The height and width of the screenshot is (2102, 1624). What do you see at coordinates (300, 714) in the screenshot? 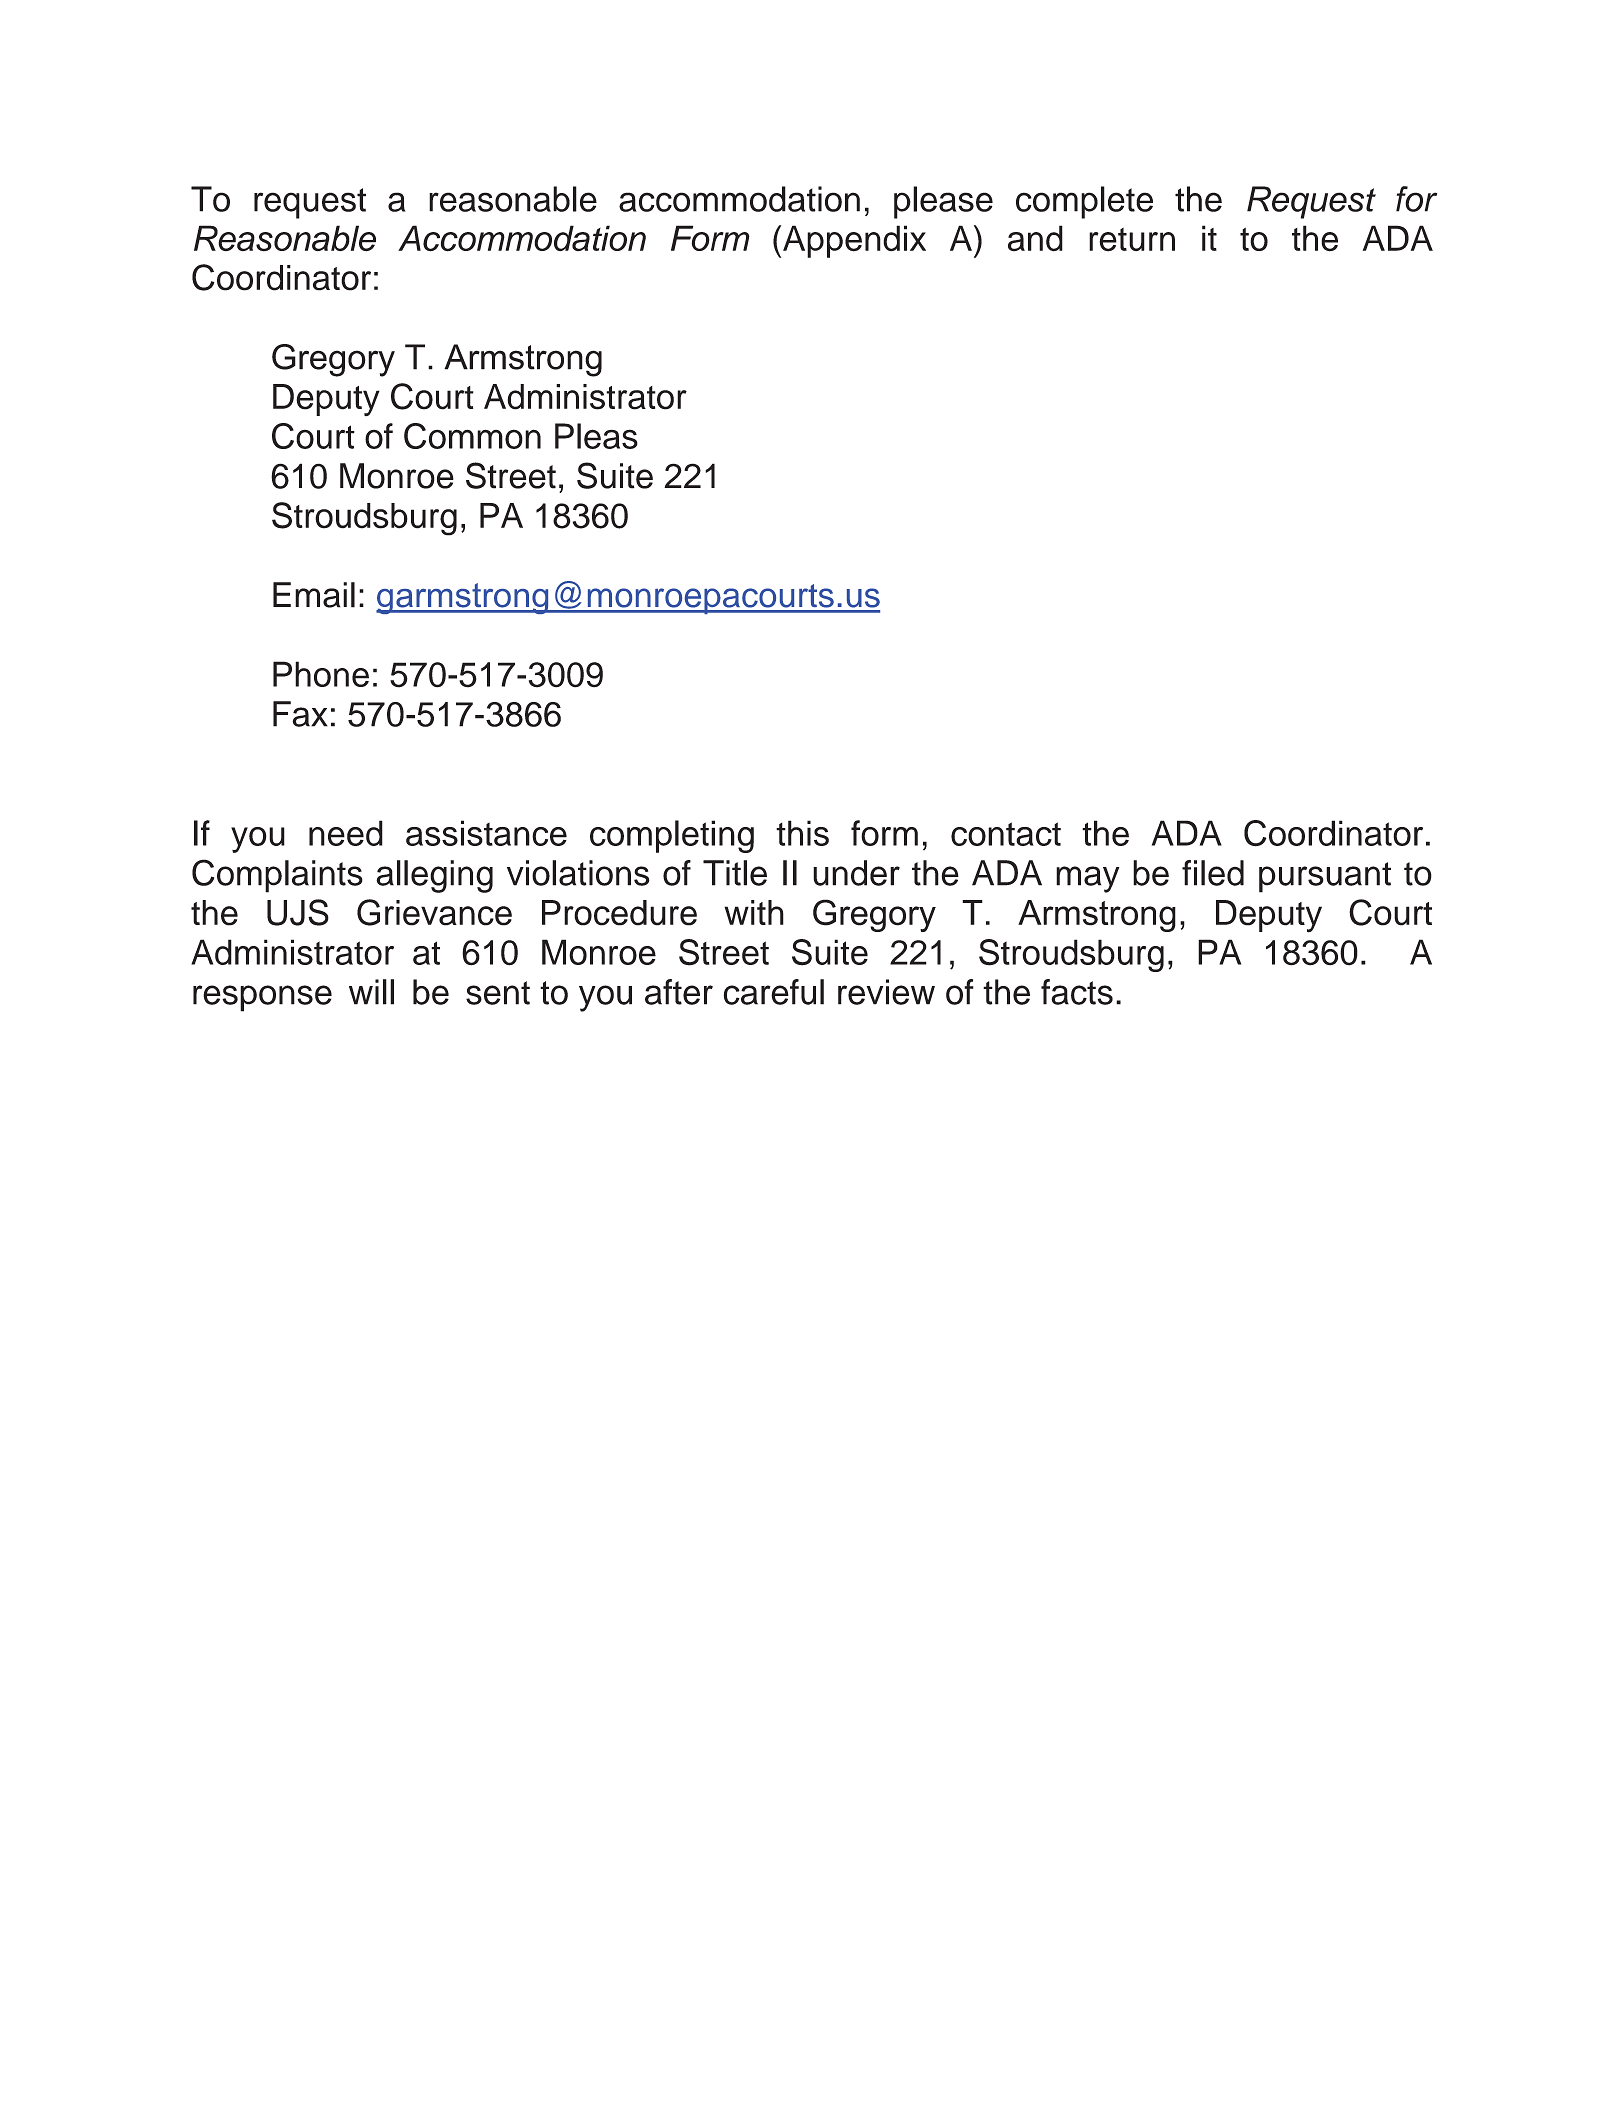
I see `Fax` at bounding box center [300, 714].
